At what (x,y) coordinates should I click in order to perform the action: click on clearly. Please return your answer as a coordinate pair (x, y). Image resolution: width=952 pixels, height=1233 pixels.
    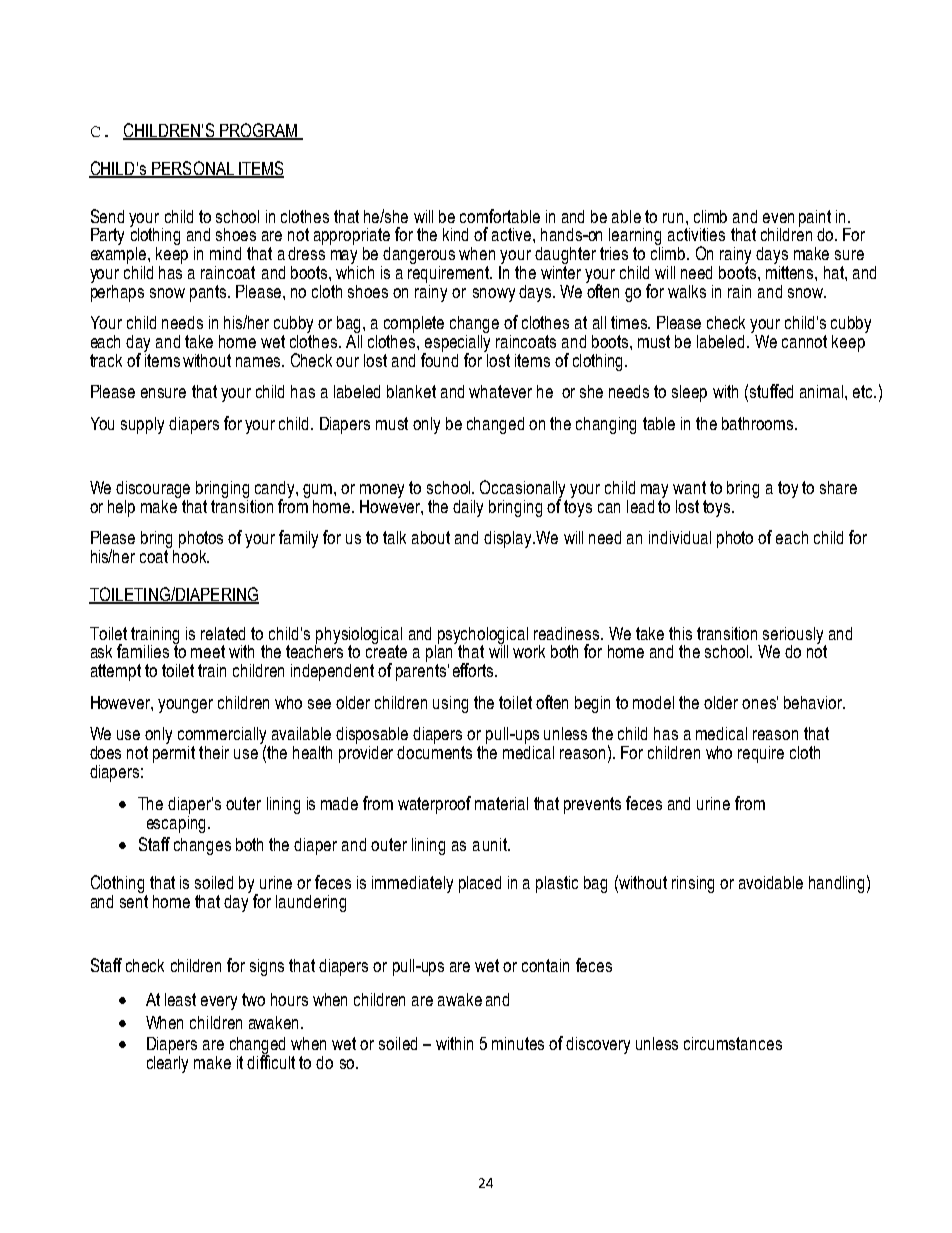
    Looking at the image, I should click on (167, 1063).
